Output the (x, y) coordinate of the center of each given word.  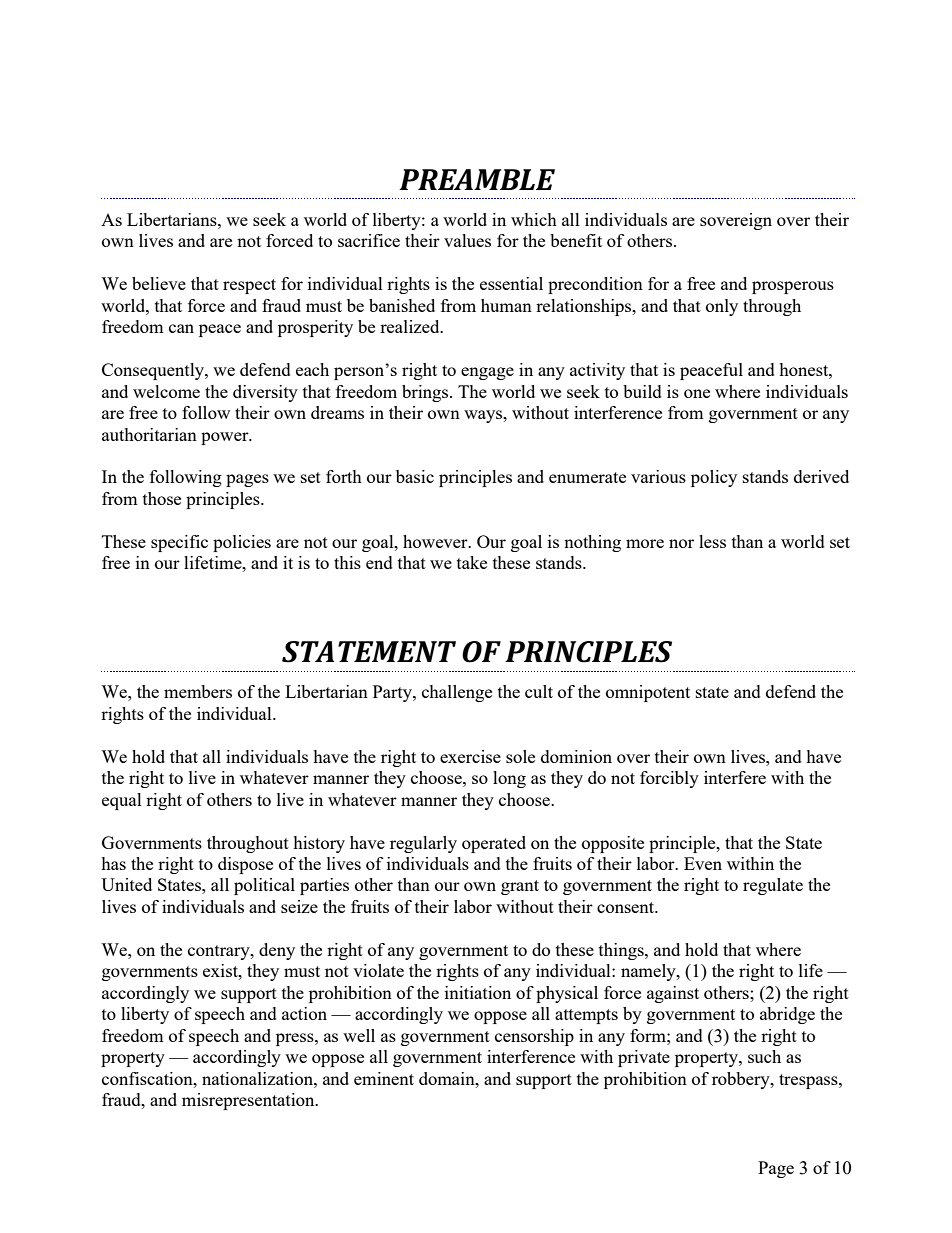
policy (714, 478)
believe (159, 283)
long (509, 779)
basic (415, 476)
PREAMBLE (477, 179)
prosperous (793, 287)
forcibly (669, 779)
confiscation (148, 1078)
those (162, 498)
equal (122, 801)
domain (448, 1078)
